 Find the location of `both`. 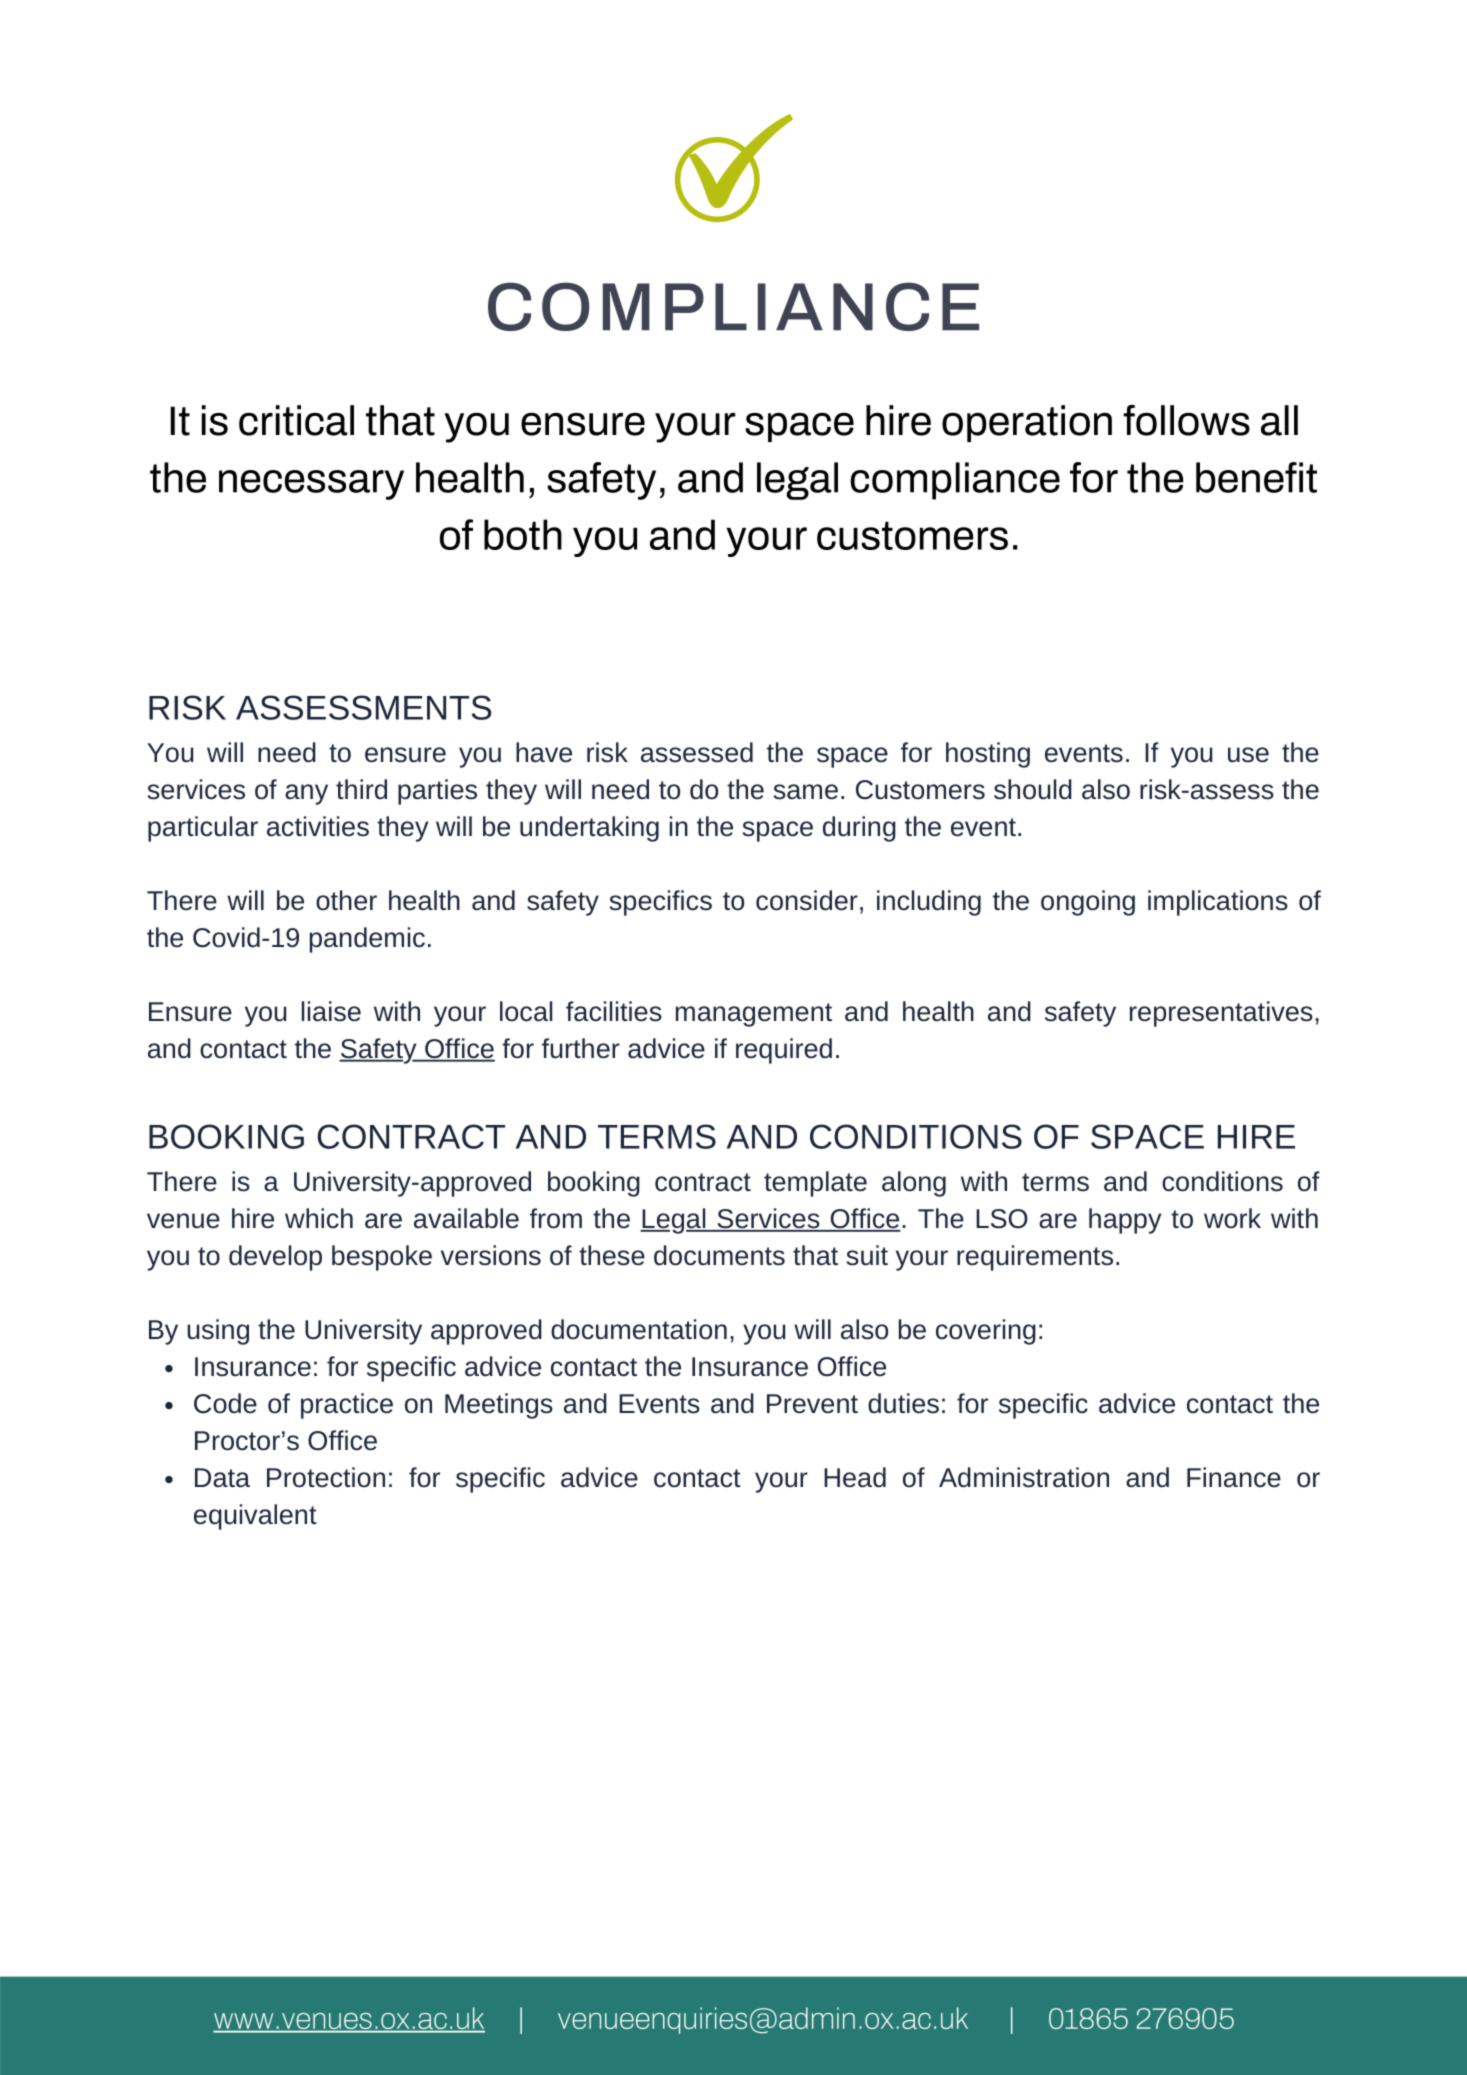

both is located at coordinates (523, 534).
